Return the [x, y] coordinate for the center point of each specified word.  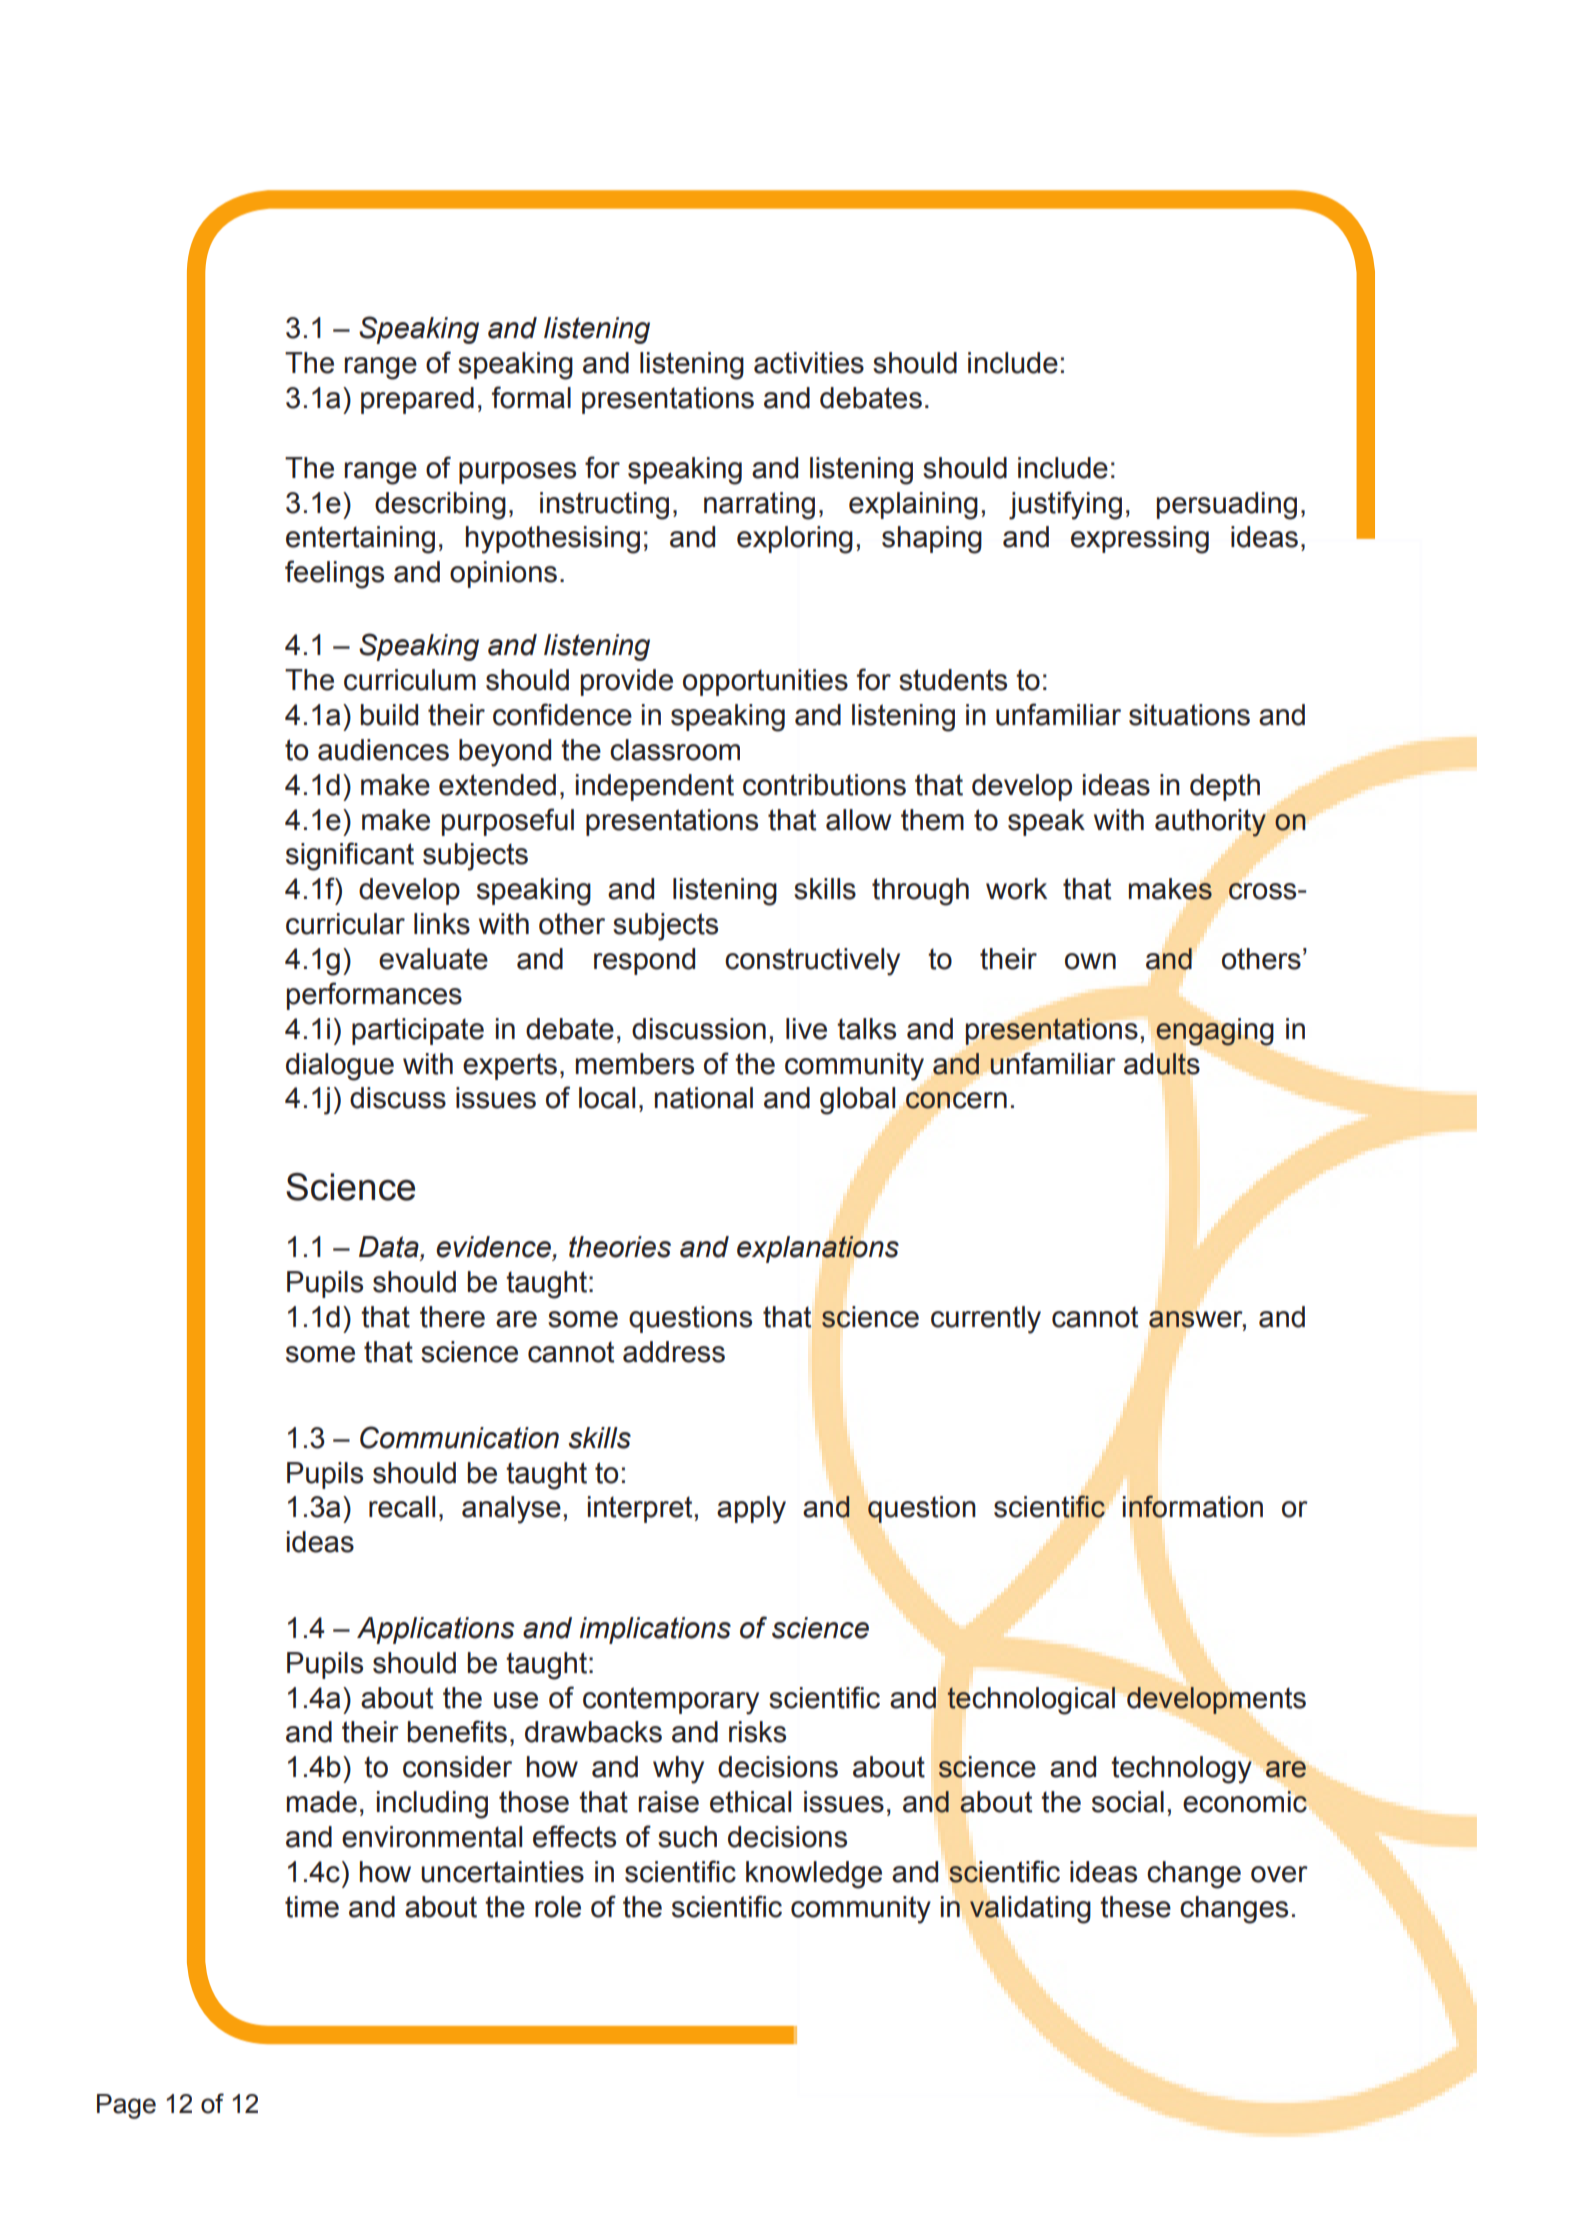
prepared [417, 400]
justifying [1065, 505]
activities [809, 363]
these [1135, 1907]
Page [126, 2106]
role [558, 1907]
